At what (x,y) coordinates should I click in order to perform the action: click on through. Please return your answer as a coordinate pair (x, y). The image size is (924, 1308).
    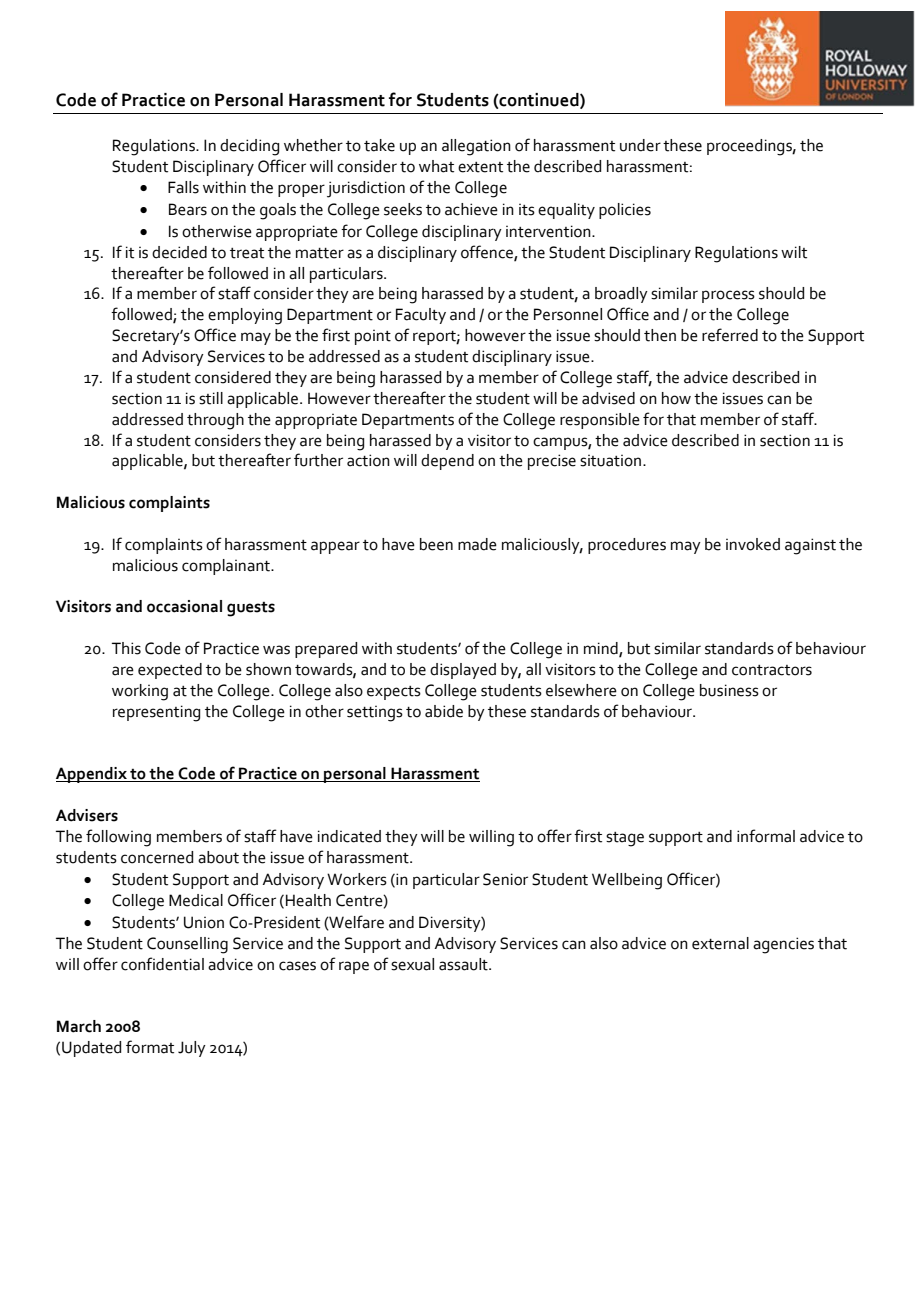
    Looking at the image, I should click on (215, 421).
